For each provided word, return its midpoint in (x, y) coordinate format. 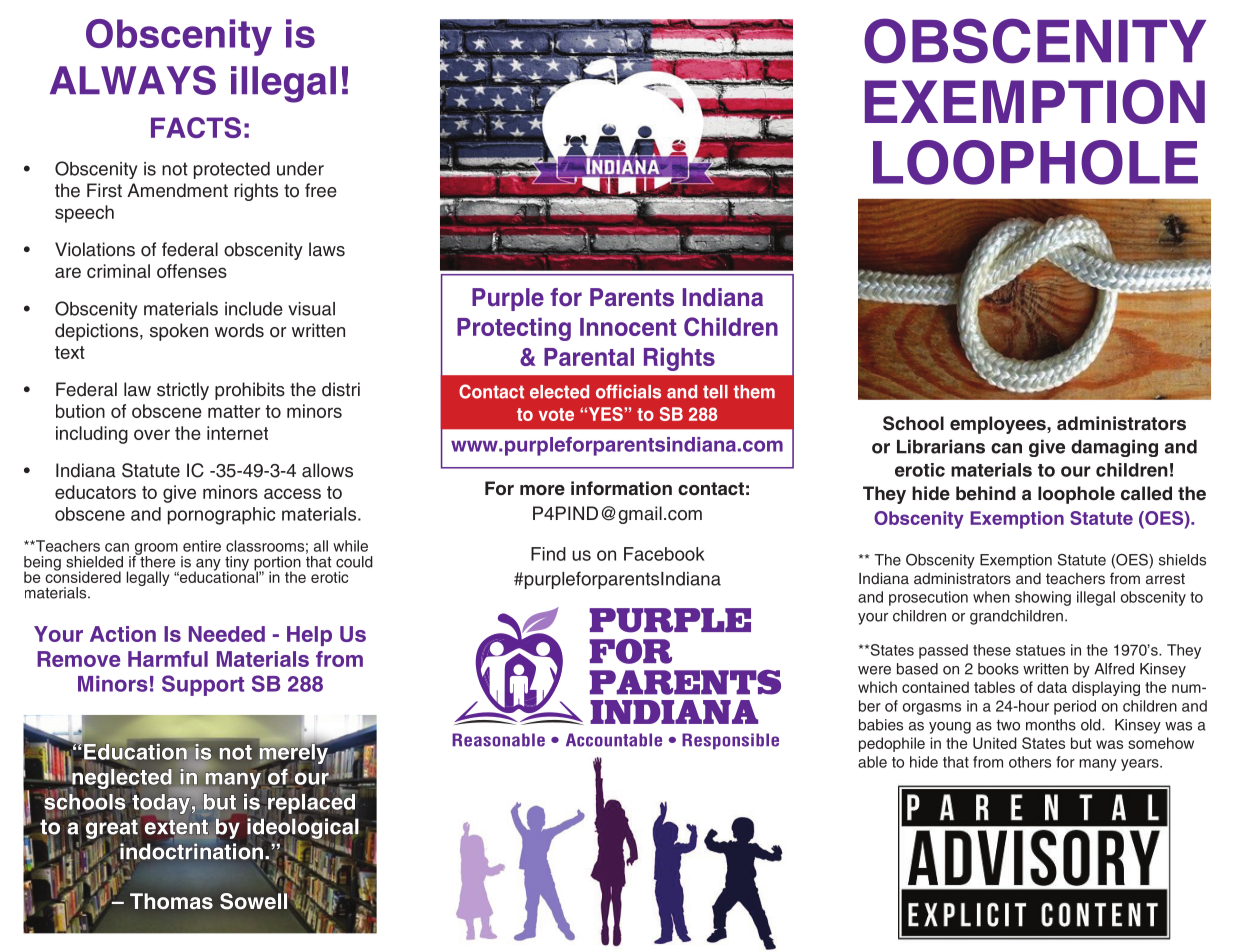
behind (986, 493)
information (621, 488)
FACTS (196, 127)
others (1030, 762)
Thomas (171, 901)
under (300, 169)
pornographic (221, 516)
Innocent (628, 327)
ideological (303, 829)
